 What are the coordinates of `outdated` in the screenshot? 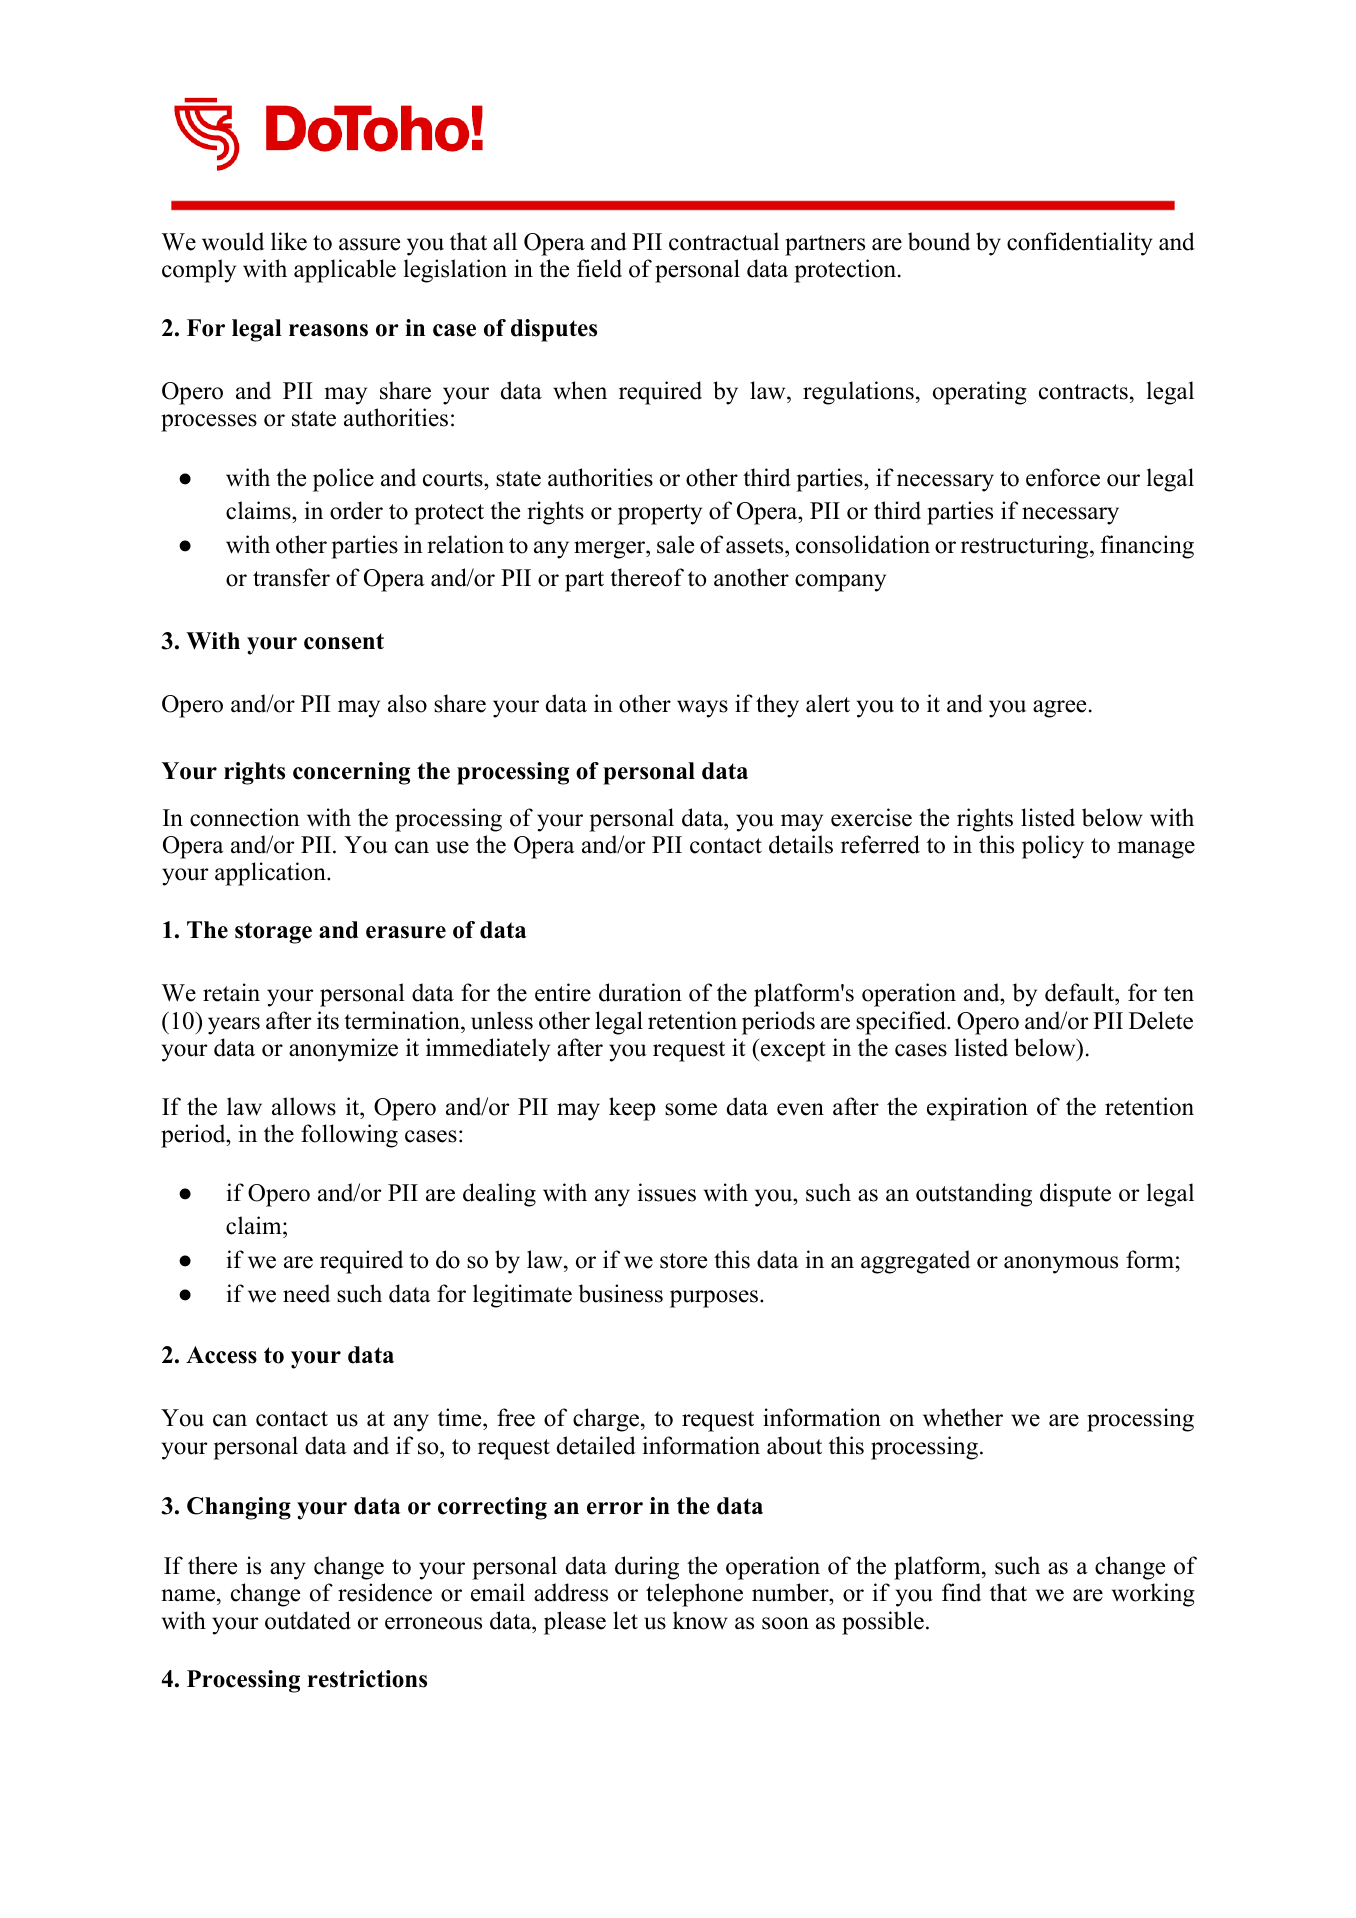 It's located at (308, 1620).
